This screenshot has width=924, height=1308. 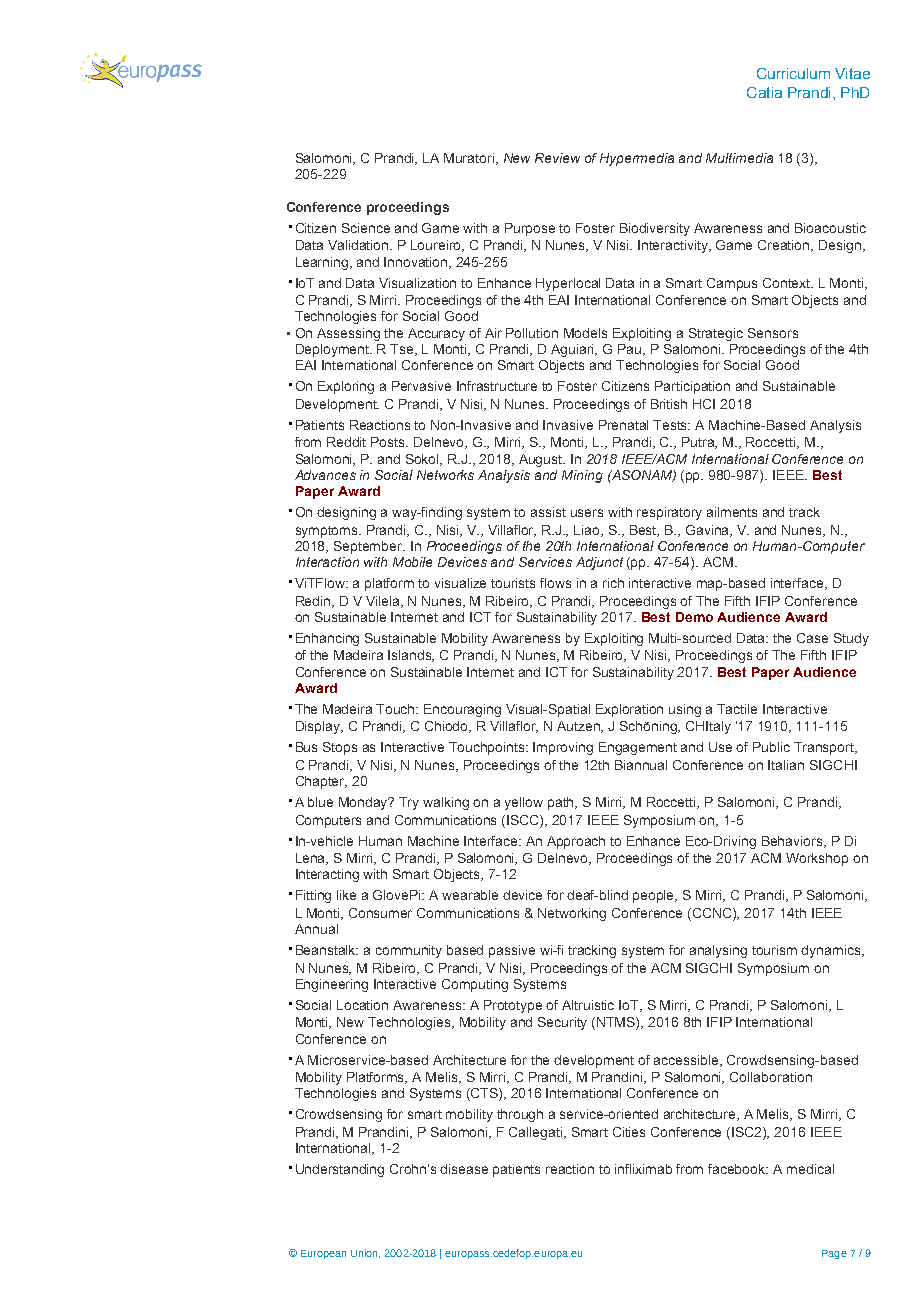 I want to click on European, so click(x=323, y=1254).
